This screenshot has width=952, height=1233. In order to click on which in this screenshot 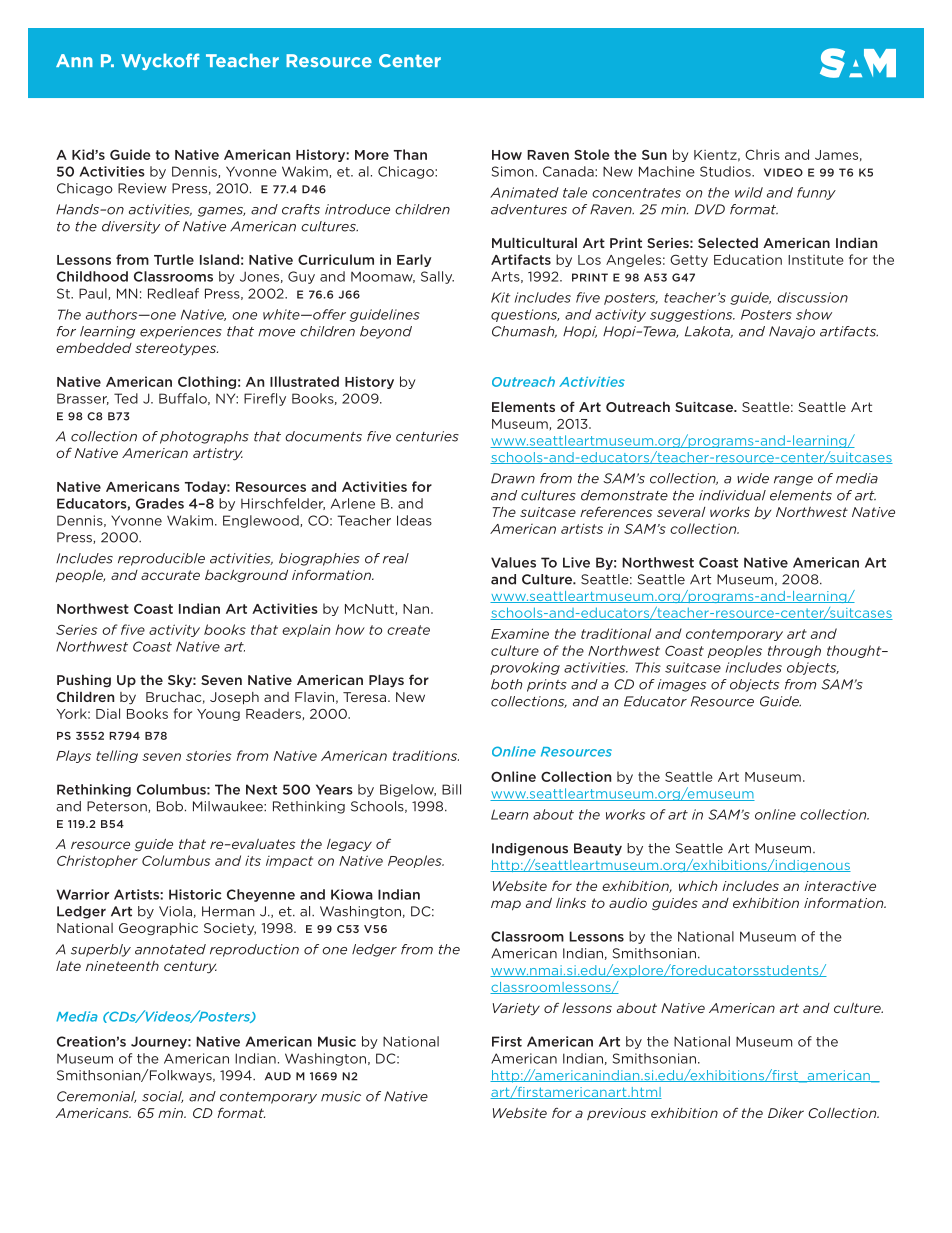, I will do `click(698, 886)`.
